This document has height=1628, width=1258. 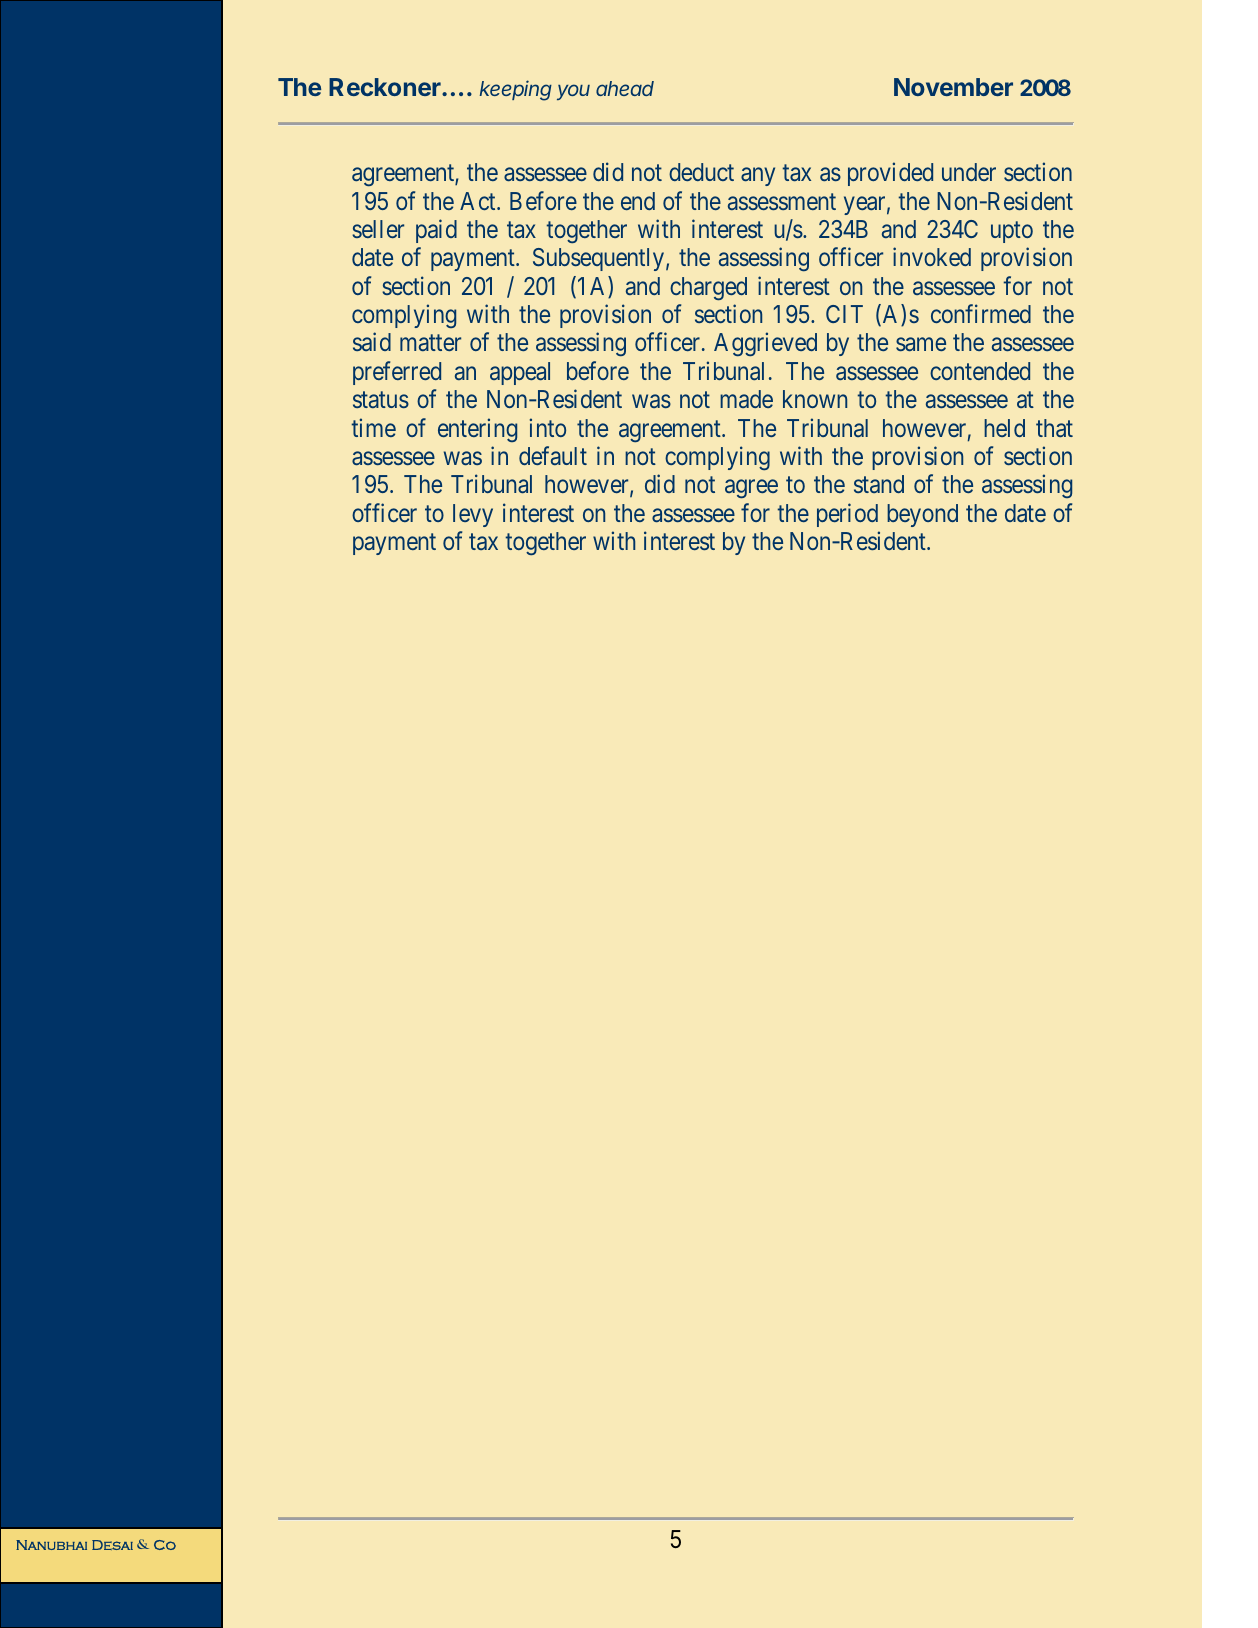 I want to click on charged, so click(x=708, y=288).
